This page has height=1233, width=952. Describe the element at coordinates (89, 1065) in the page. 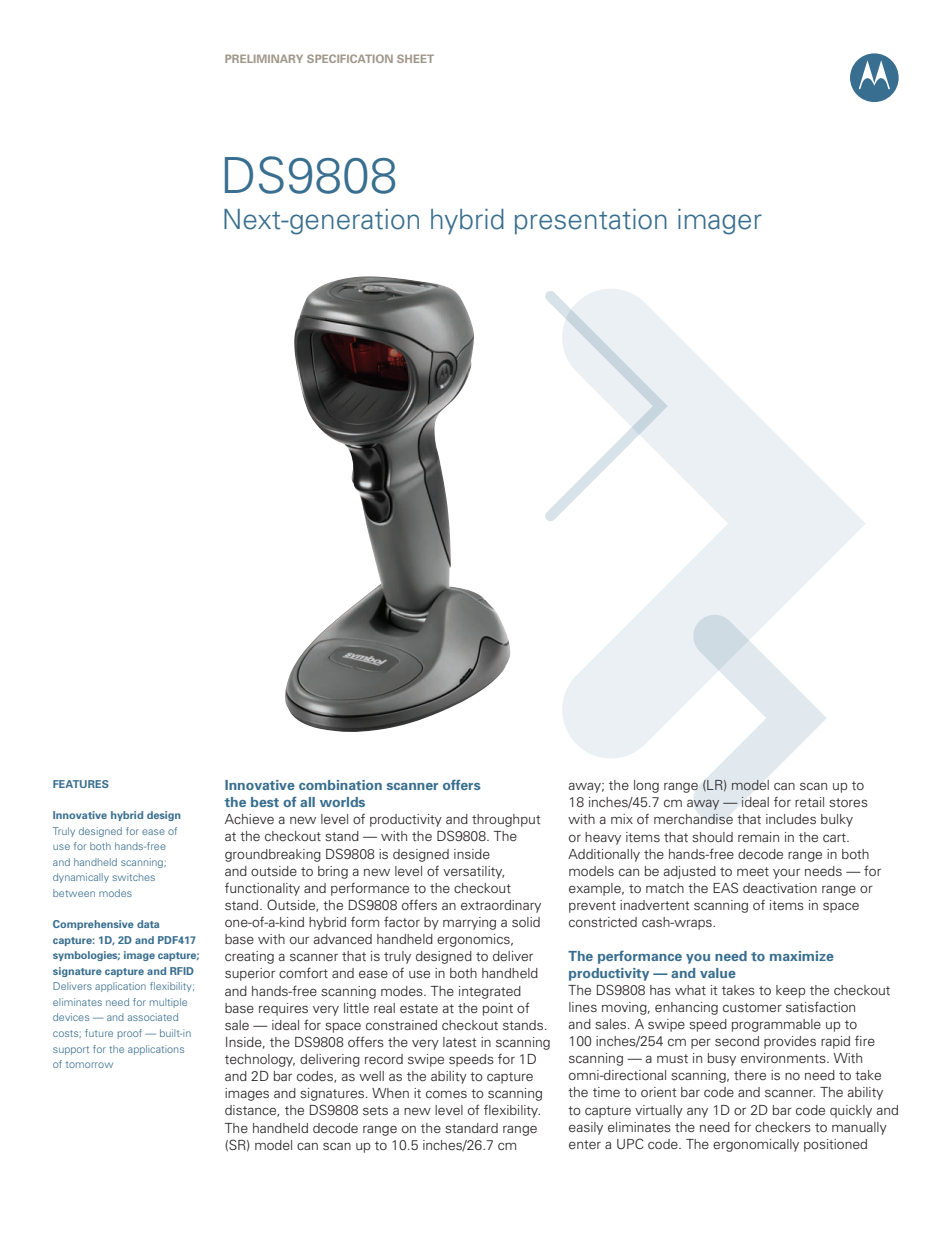

I see `tomorrow` at that location.
